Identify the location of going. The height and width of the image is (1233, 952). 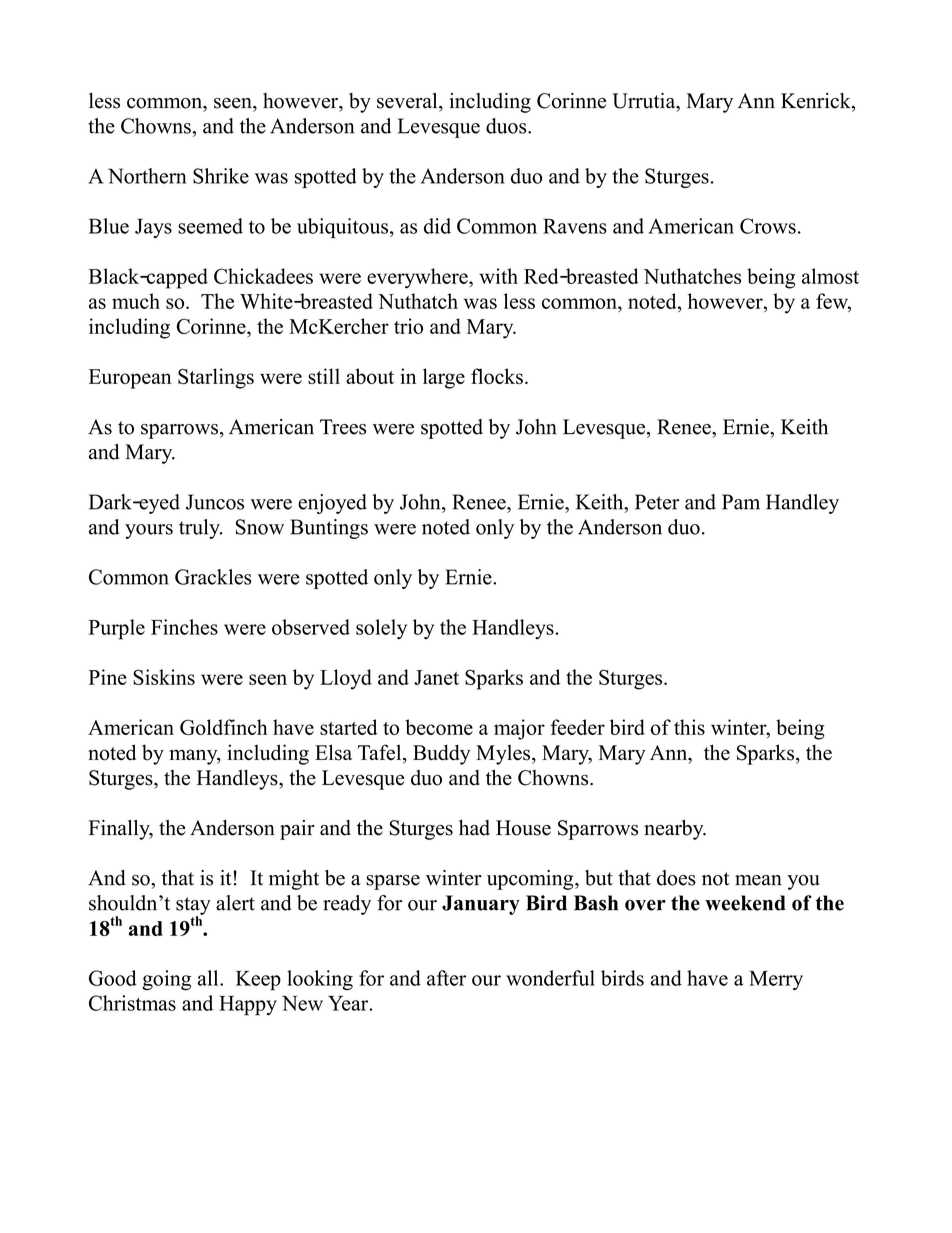
(167, 980).
